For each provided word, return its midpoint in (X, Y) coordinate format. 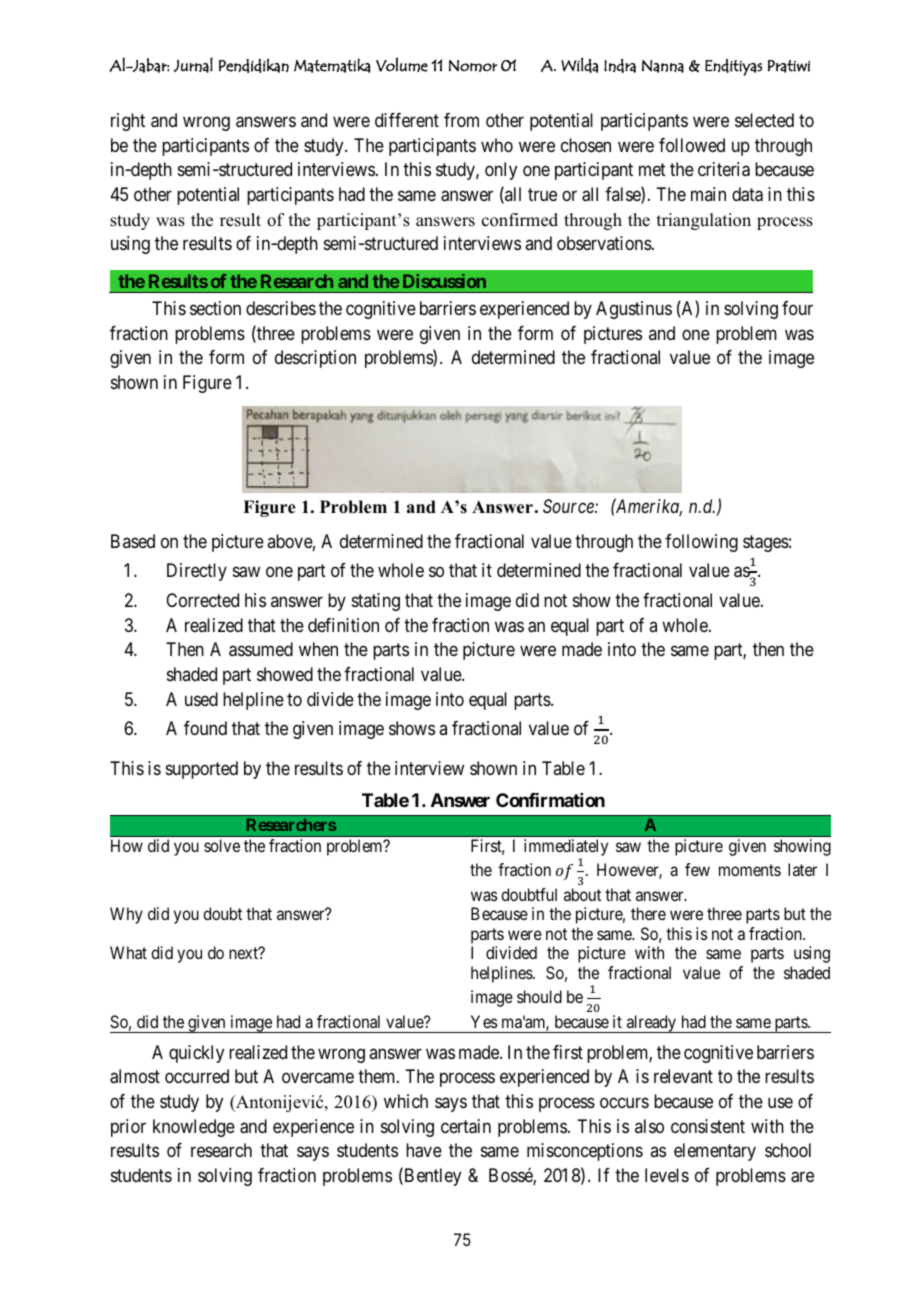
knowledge (194, 1128)
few (697, 869)
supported (202, 770)
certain (466, 1126)
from (461, 120)
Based (133, 541)
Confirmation (550, 800)
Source (569, 506)
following (701, 543)
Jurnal (193, 65)
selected (764, 120)
